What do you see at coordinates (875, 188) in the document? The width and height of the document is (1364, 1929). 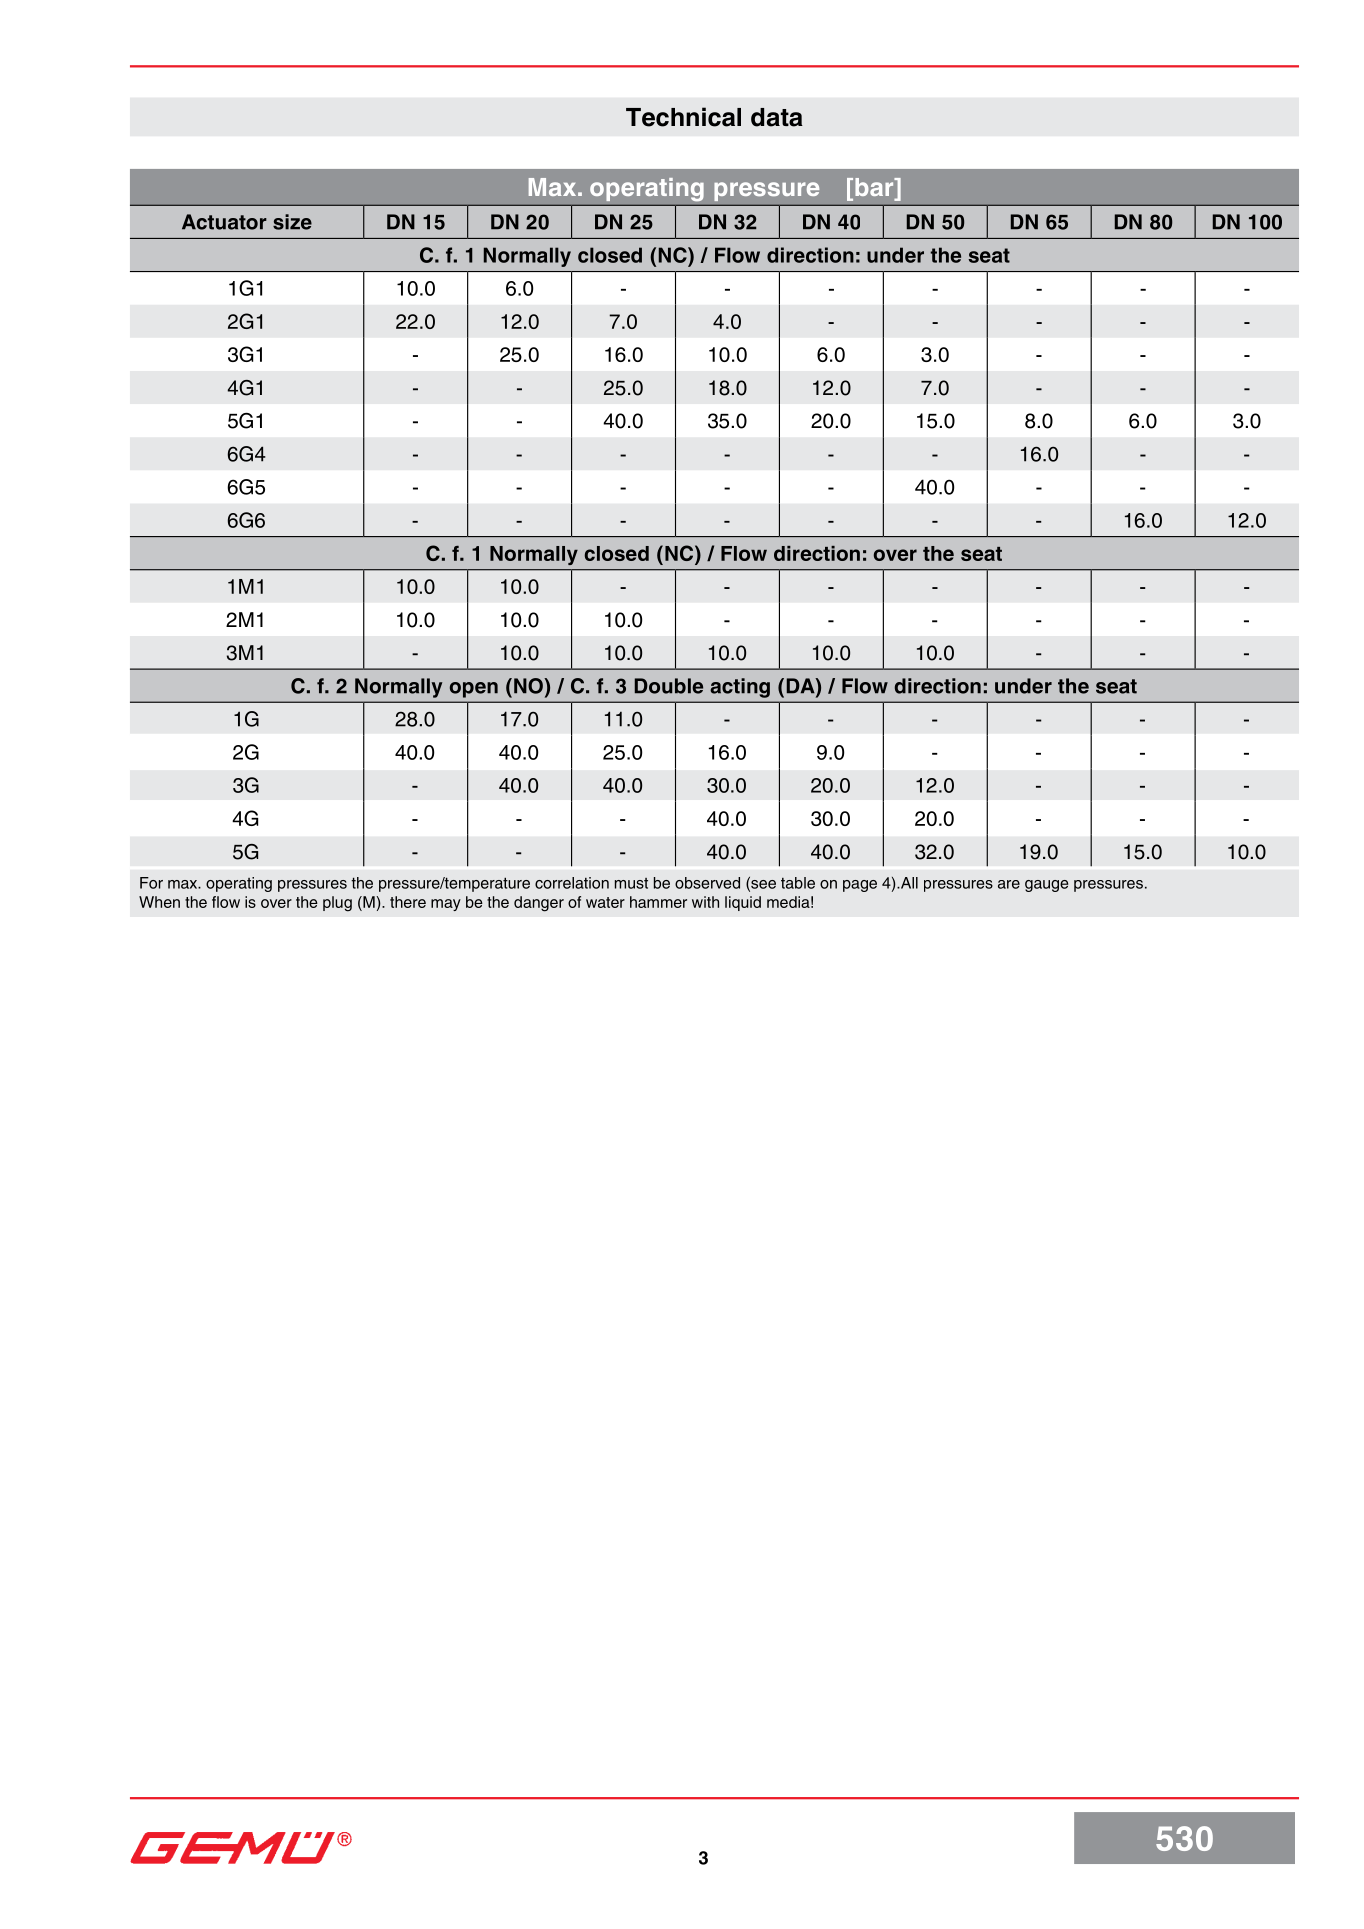 I see `bar` at bounding box center [875, 188].
